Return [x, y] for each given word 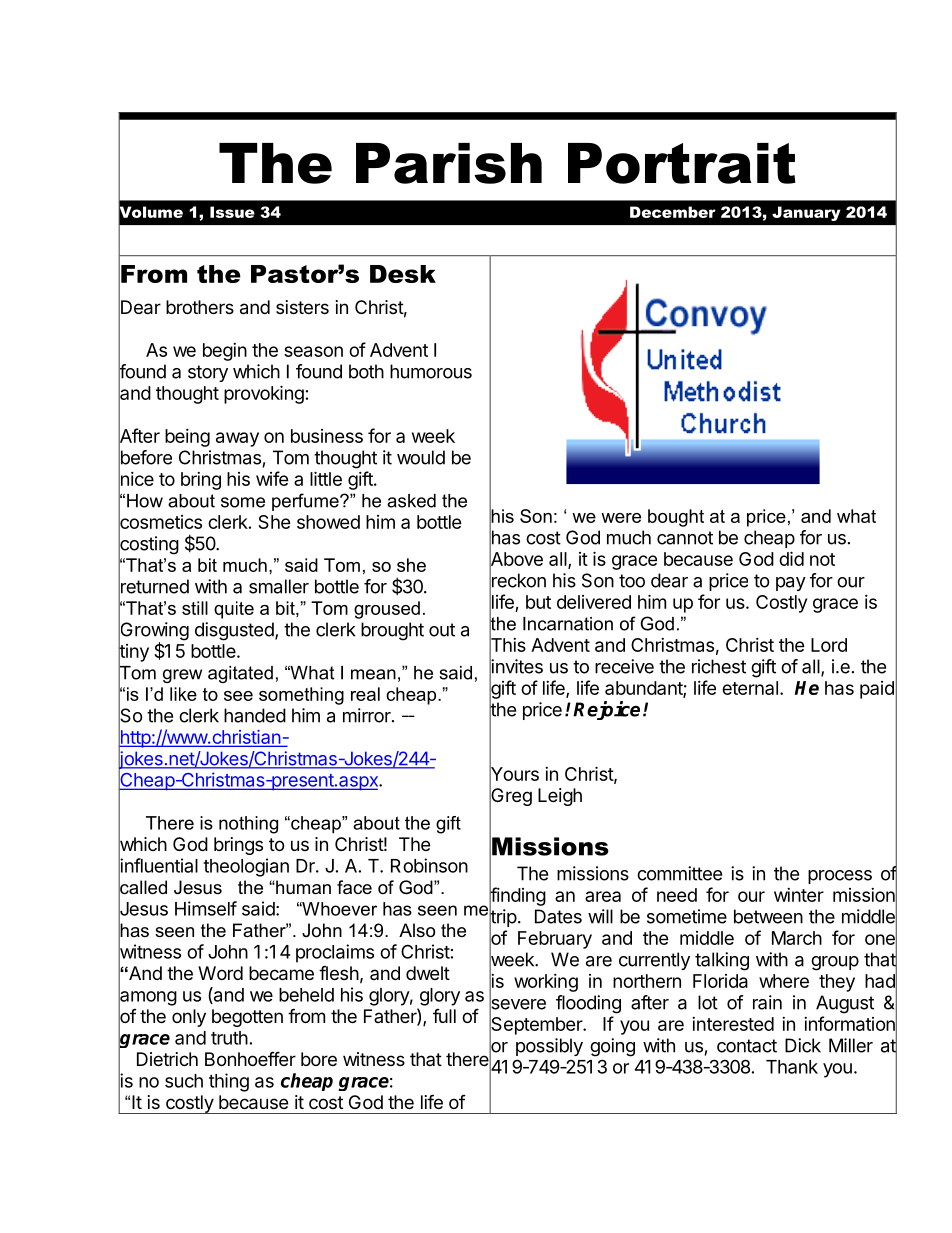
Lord [829, 645]
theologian [246, 867]
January [806, 213]
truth [229, 1038]
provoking [264, 394]
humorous [431, 371]
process [840, 877]
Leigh [560, 797]
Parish [449, 163]
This [507, 645]
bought [676, 518]
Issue [232, 212]
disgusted [234, 631]
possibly [549, 1047]
